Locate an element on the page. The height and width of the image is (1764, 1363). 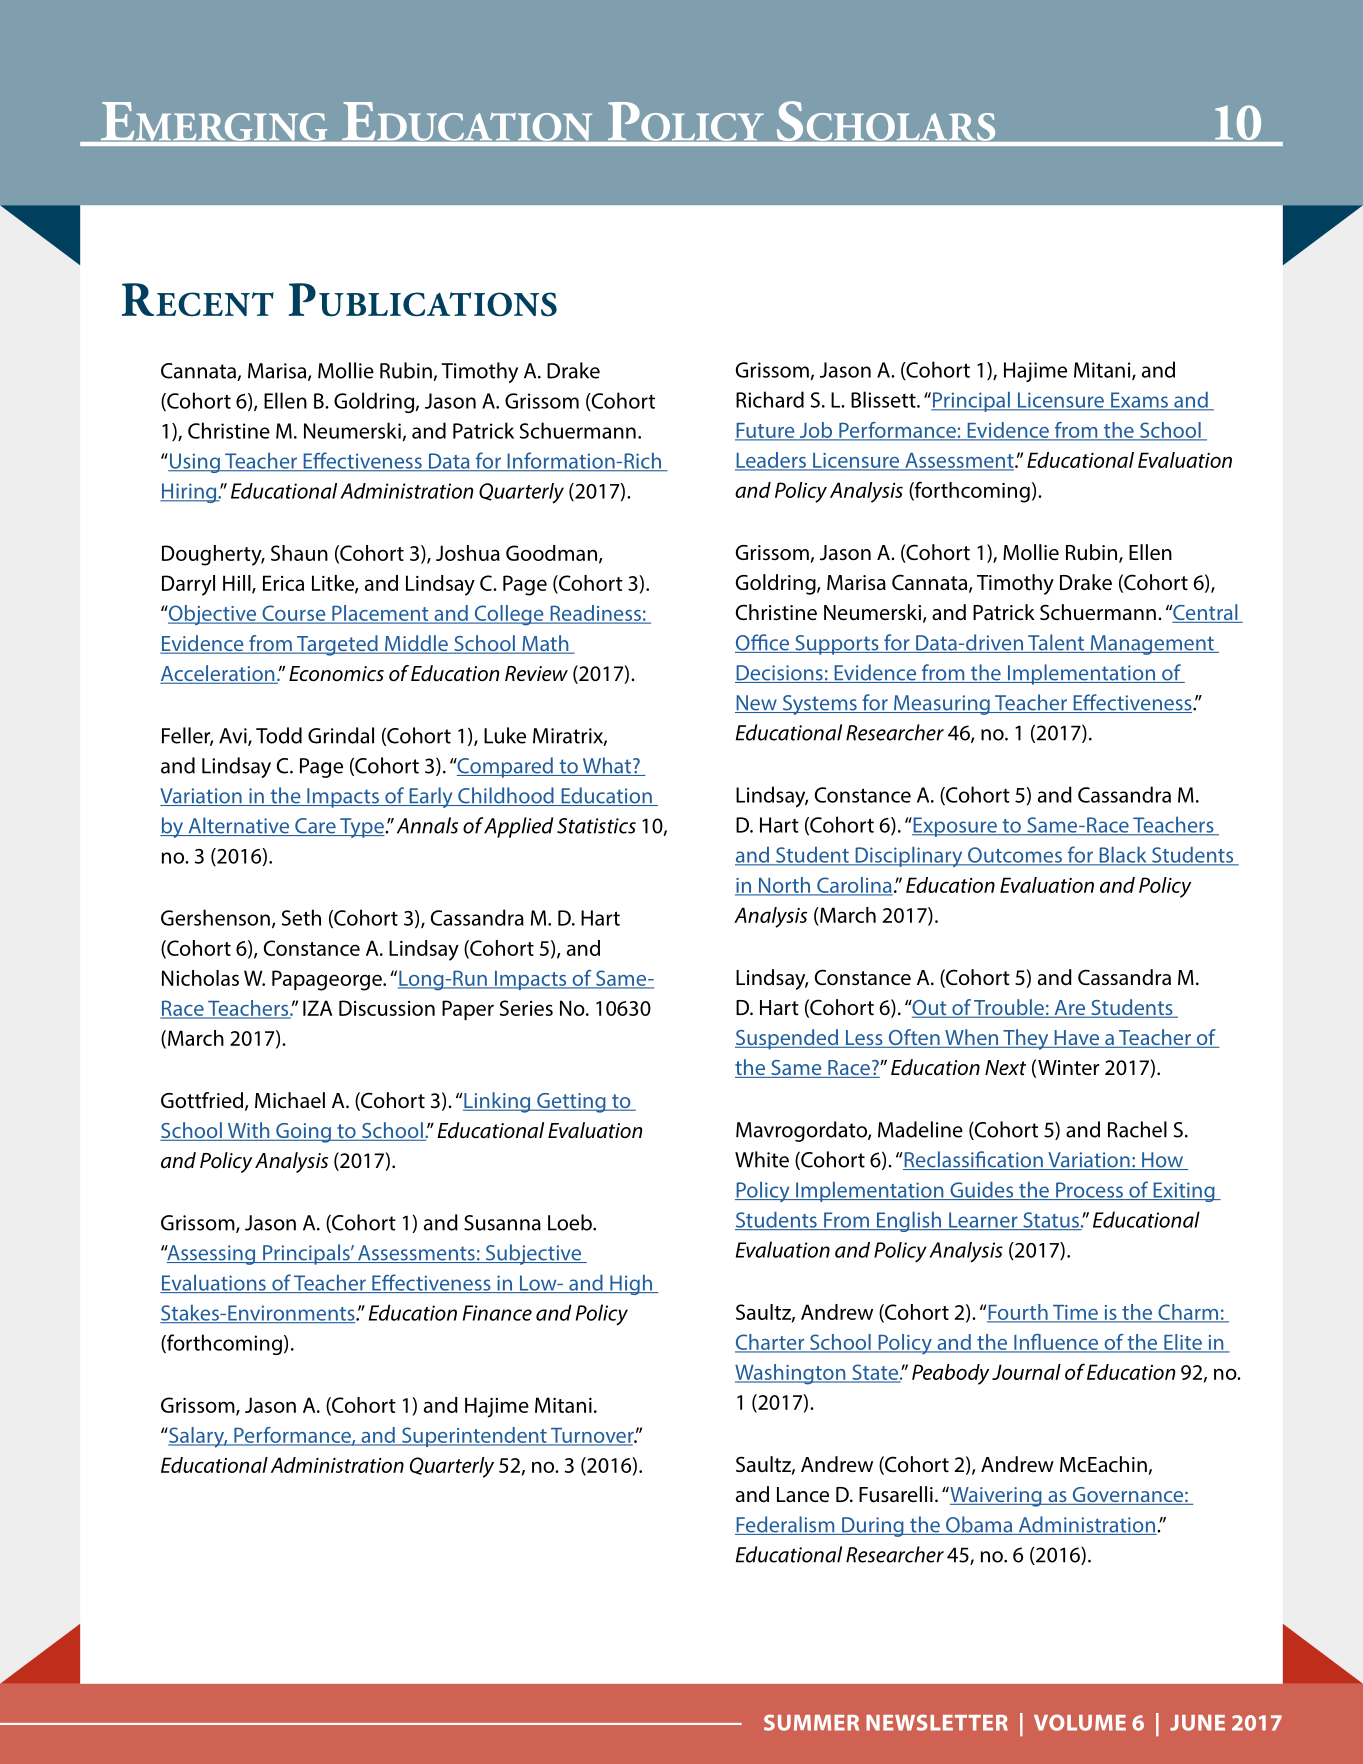
Using is located at coordinates (194, 463).
